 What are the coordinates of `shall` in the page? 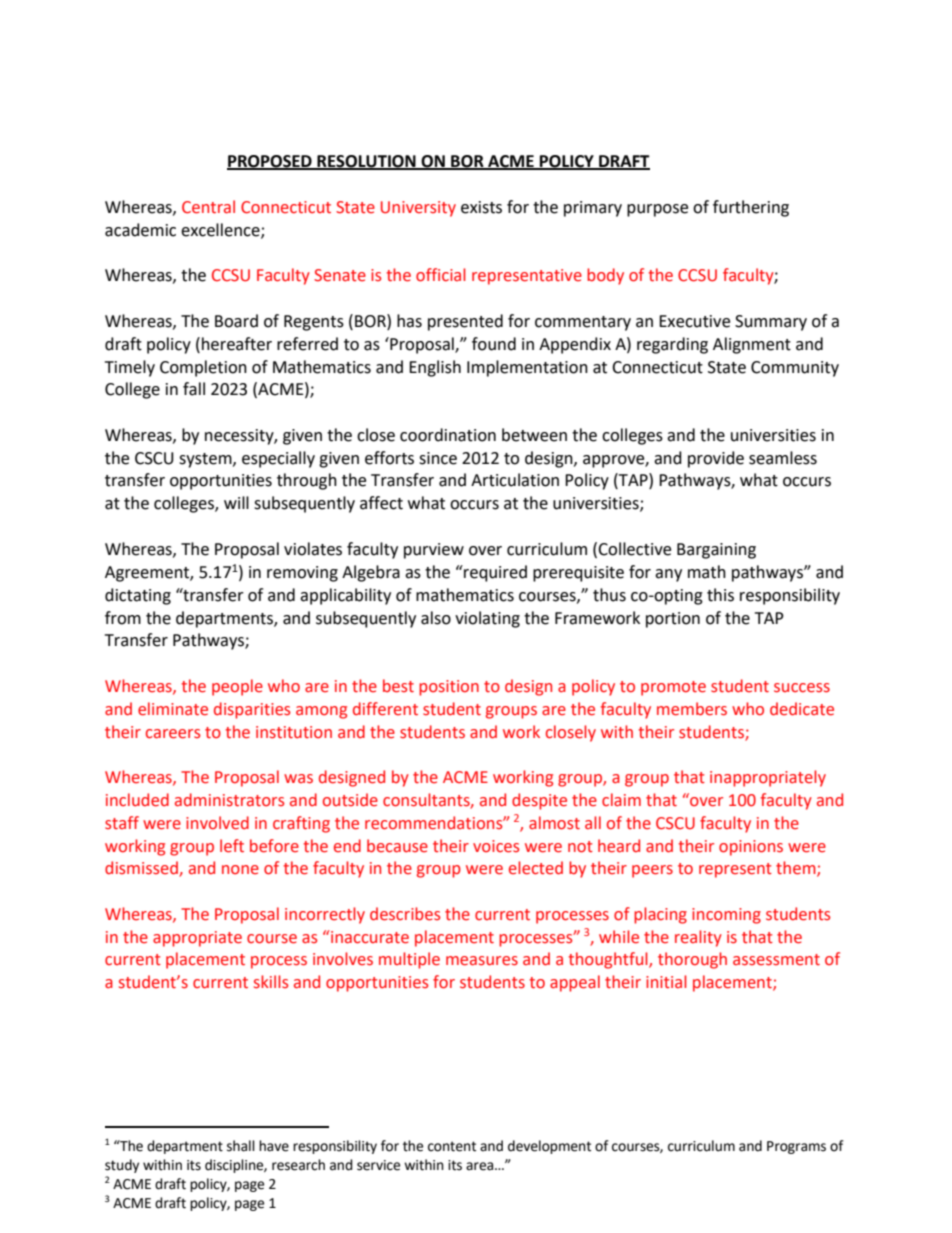 It's located at (241, 1146).
